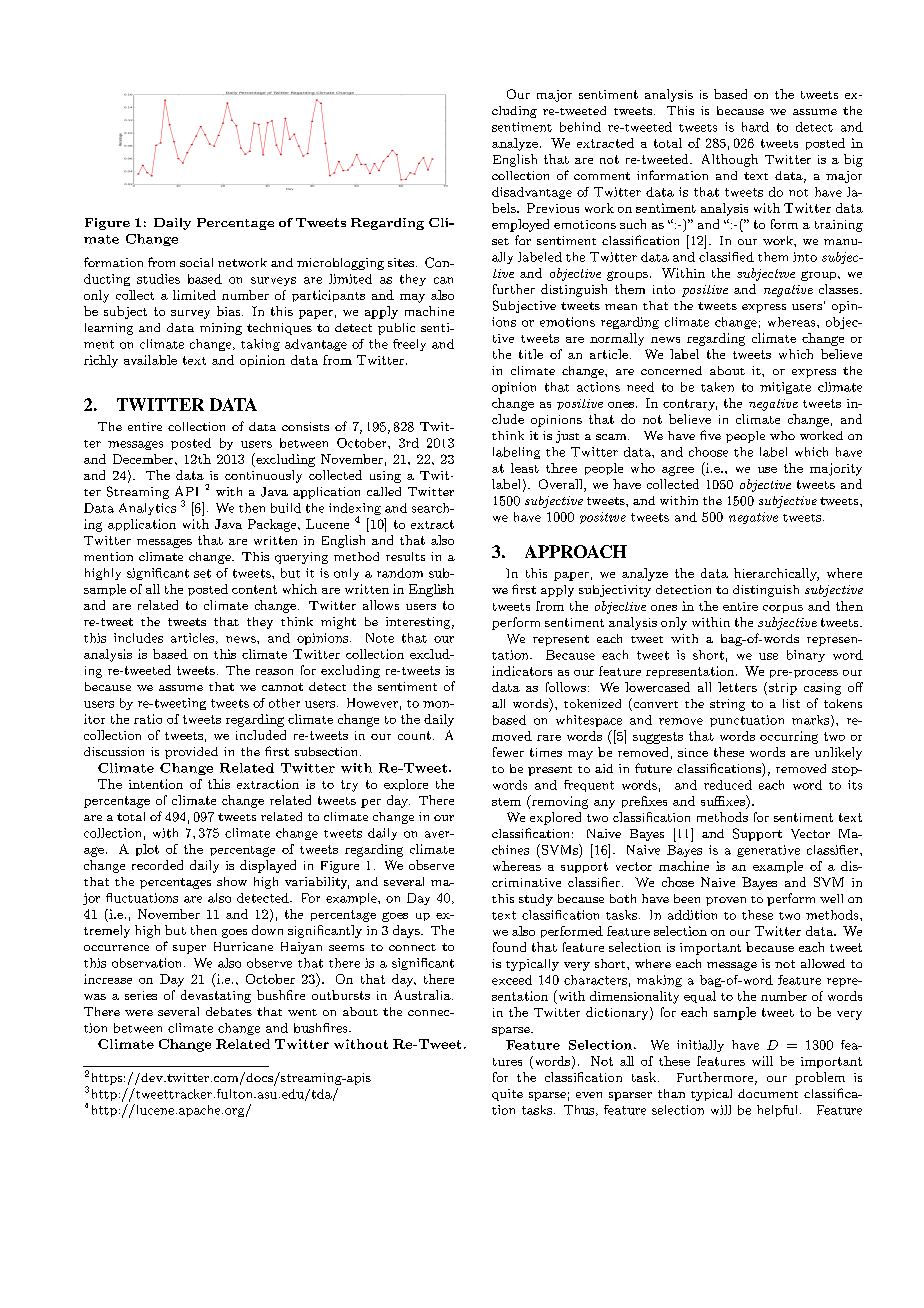 The height and width of the image is (1308, 924). I want to click on title, so click(531, 354).
